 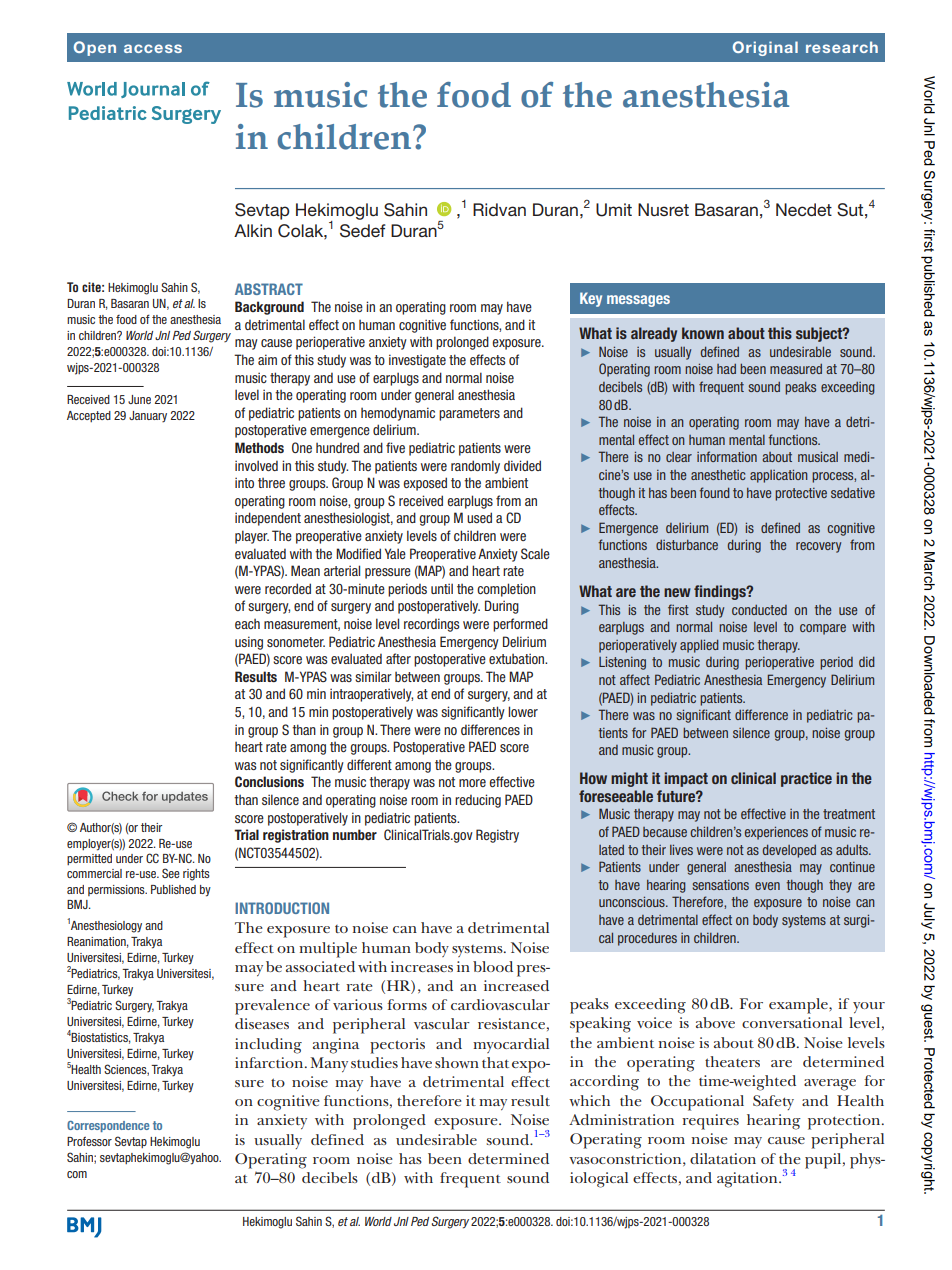 What do you see at coordinates (765, 48) in the screenshot?
I see `Original` at bounding box center [765, 48].
